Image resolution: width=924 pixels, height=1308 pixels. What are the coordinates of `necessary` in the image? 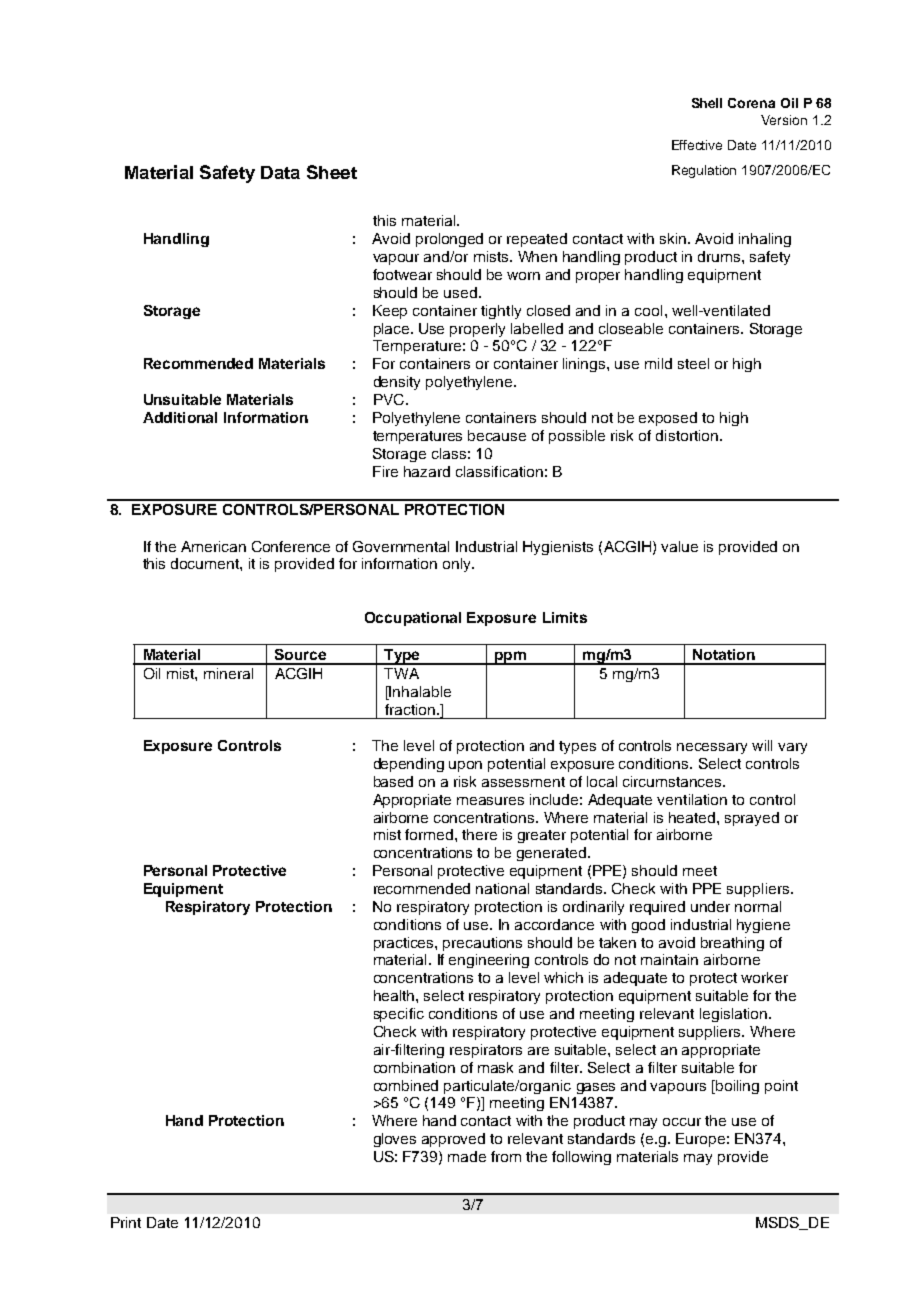 It's located at (712, 748).
